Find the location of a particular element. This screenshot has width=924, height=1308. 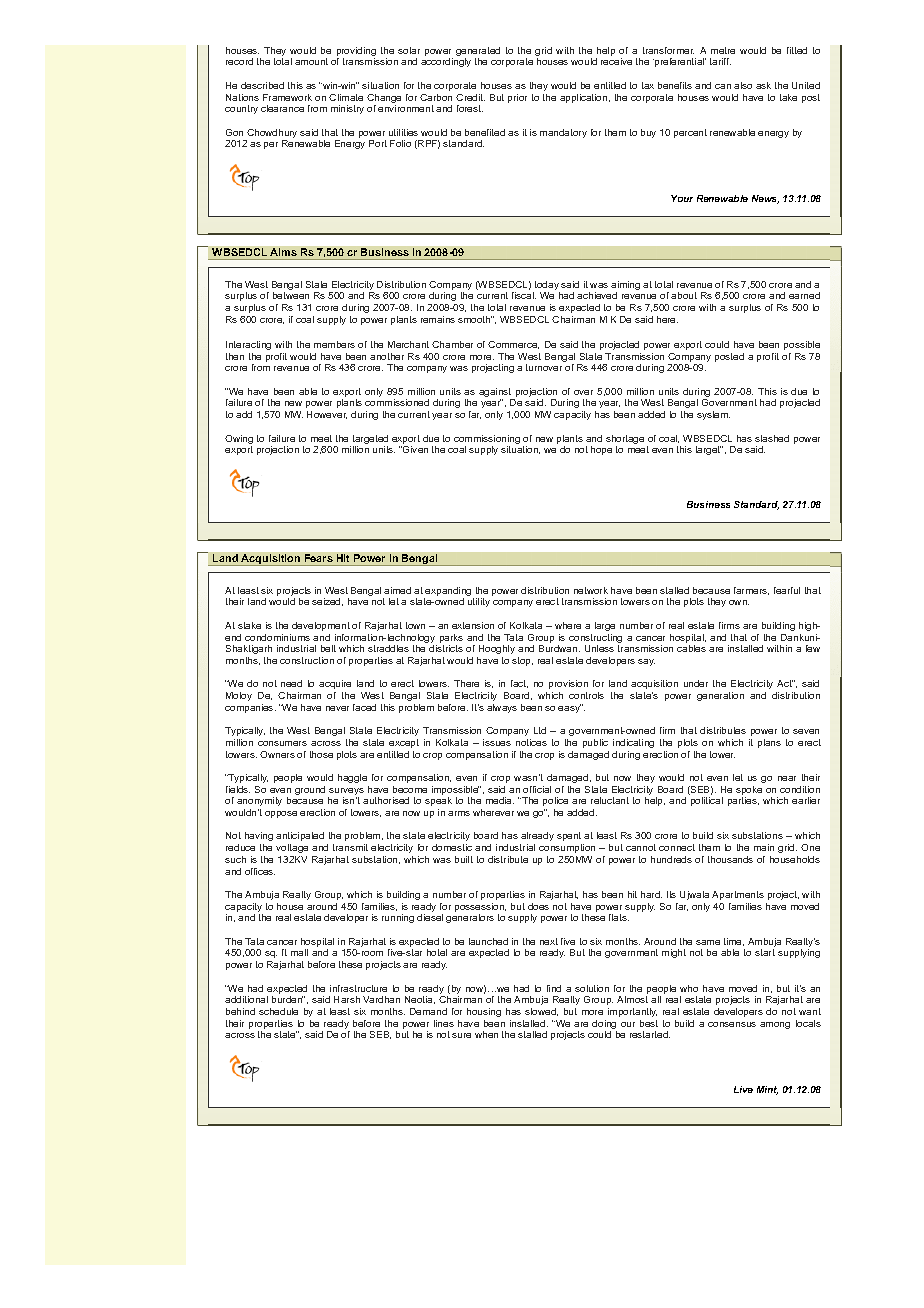

utility is located at coordinates (479, 602).
